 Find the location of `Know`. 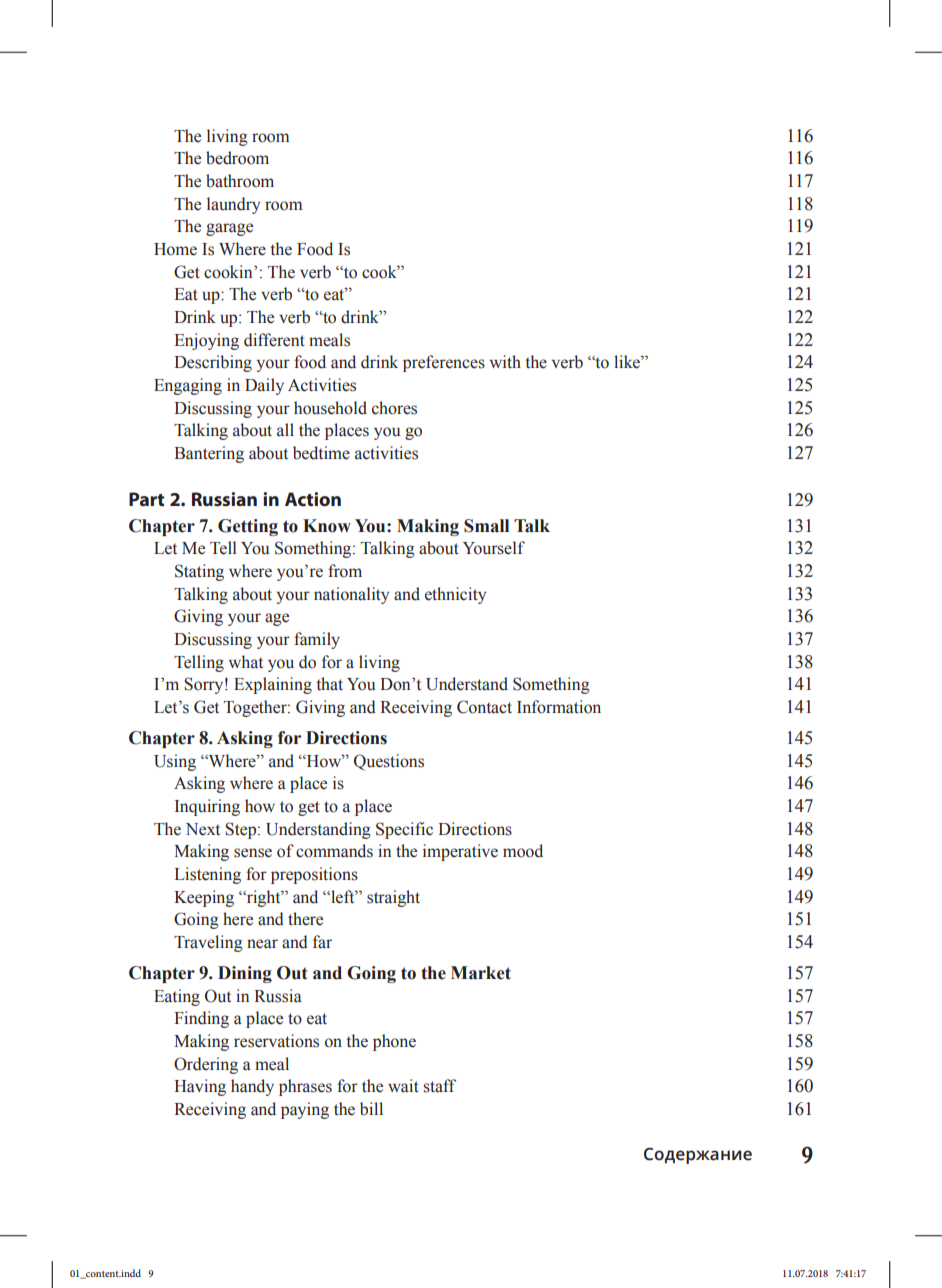

Know is located at coordinates (327, 526).
